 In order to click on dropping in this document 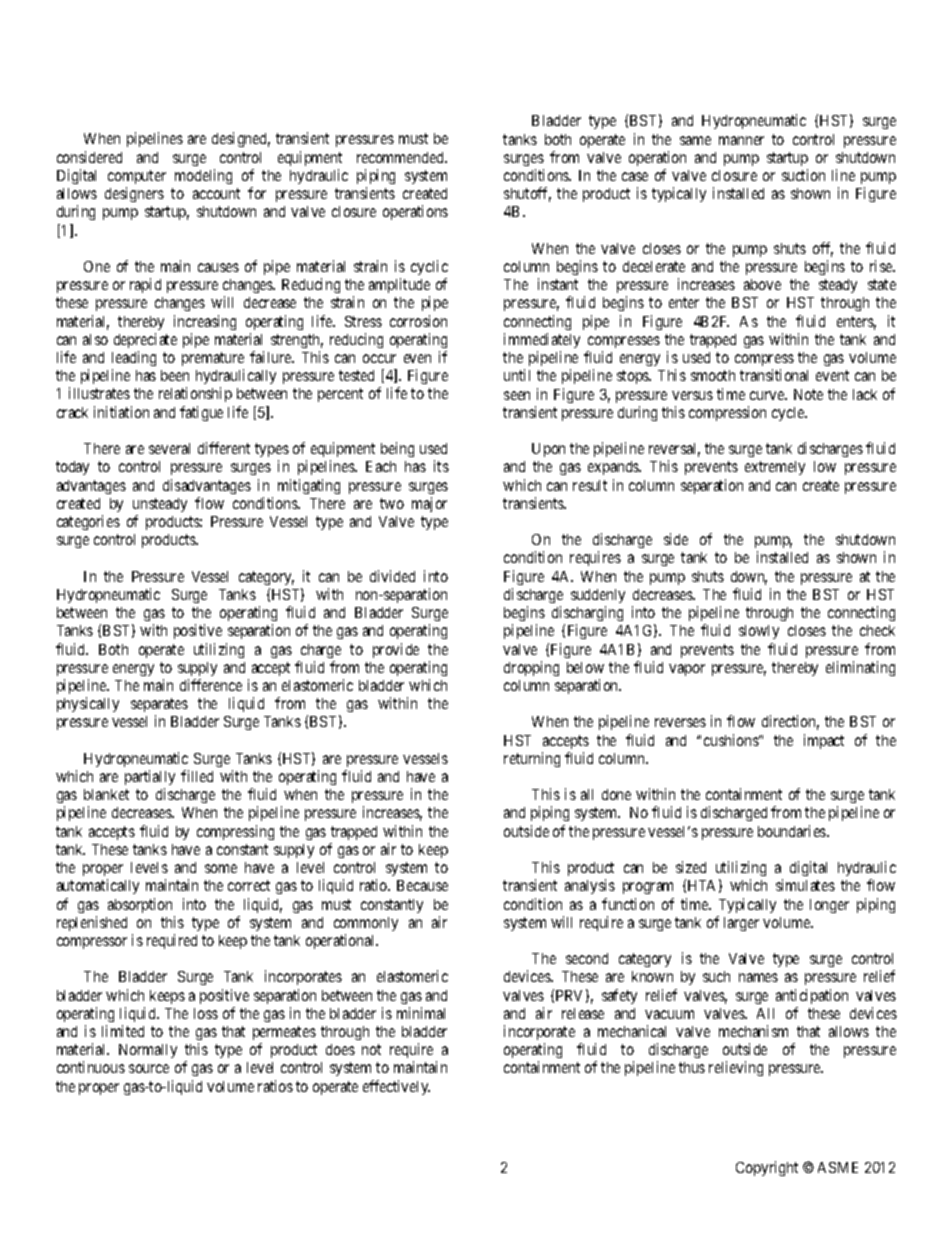, I will do `click(531, 668)`.
